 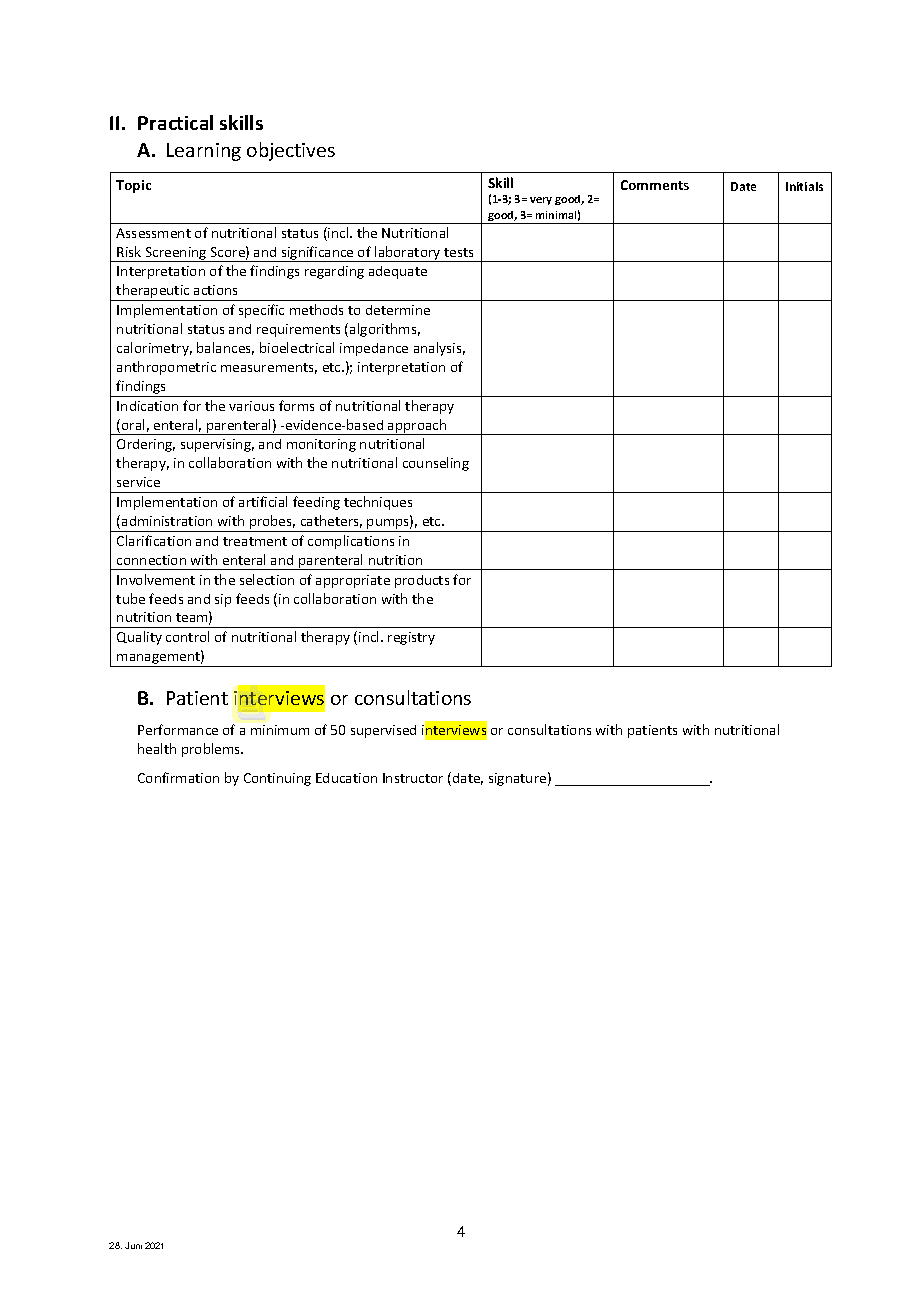 What do you see at coordinates (383, 731) in the document?
I see `supervised` at bounding box center [383, 731].
